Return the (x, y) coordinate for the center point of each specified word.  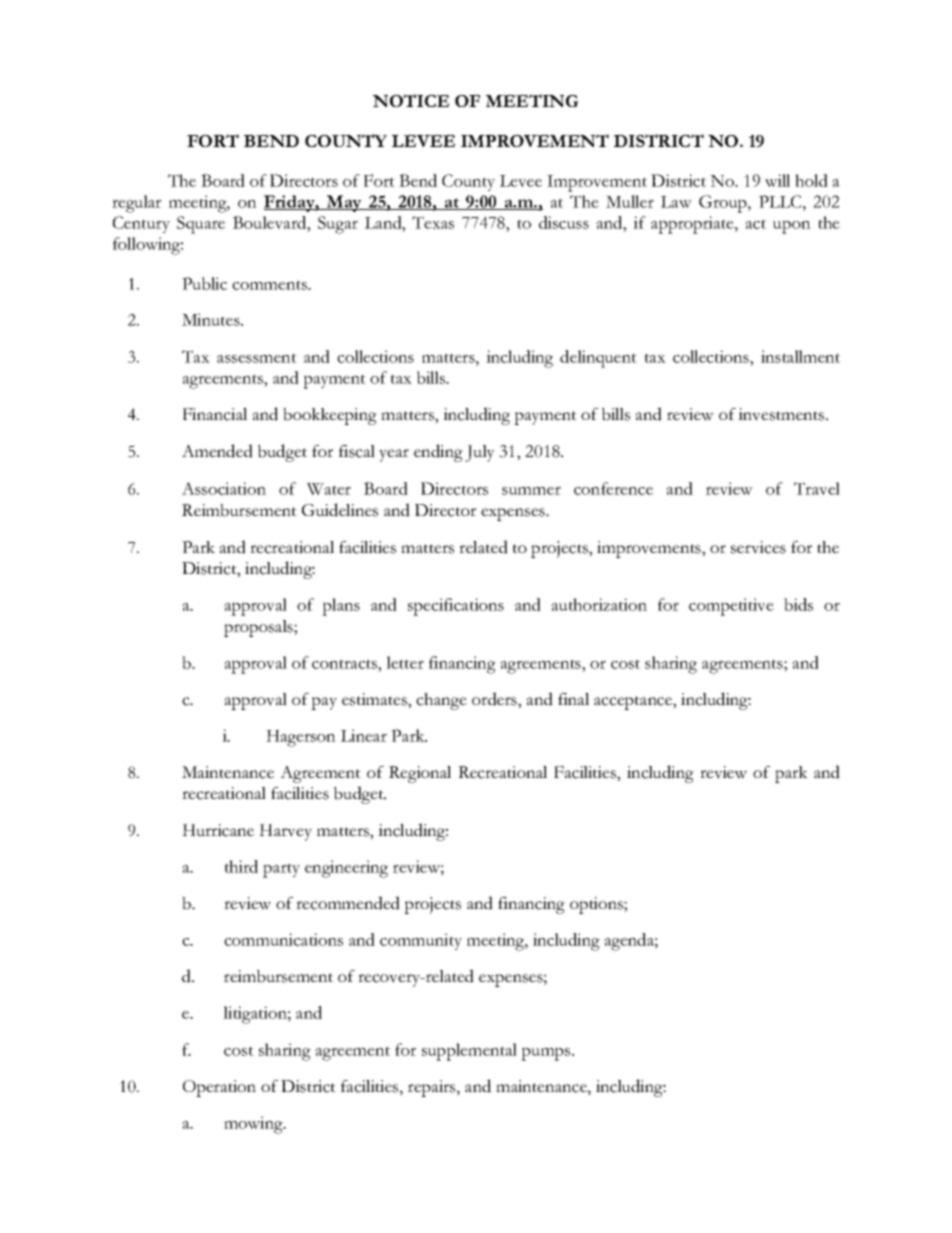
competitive (731, 607)
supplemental (469, 1052)
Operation (219, 1088)
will (777, 180)
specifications (456, 607)
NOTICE (411, 100)
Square (201, 225)
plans (341, 607)
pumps (547, 1054)
